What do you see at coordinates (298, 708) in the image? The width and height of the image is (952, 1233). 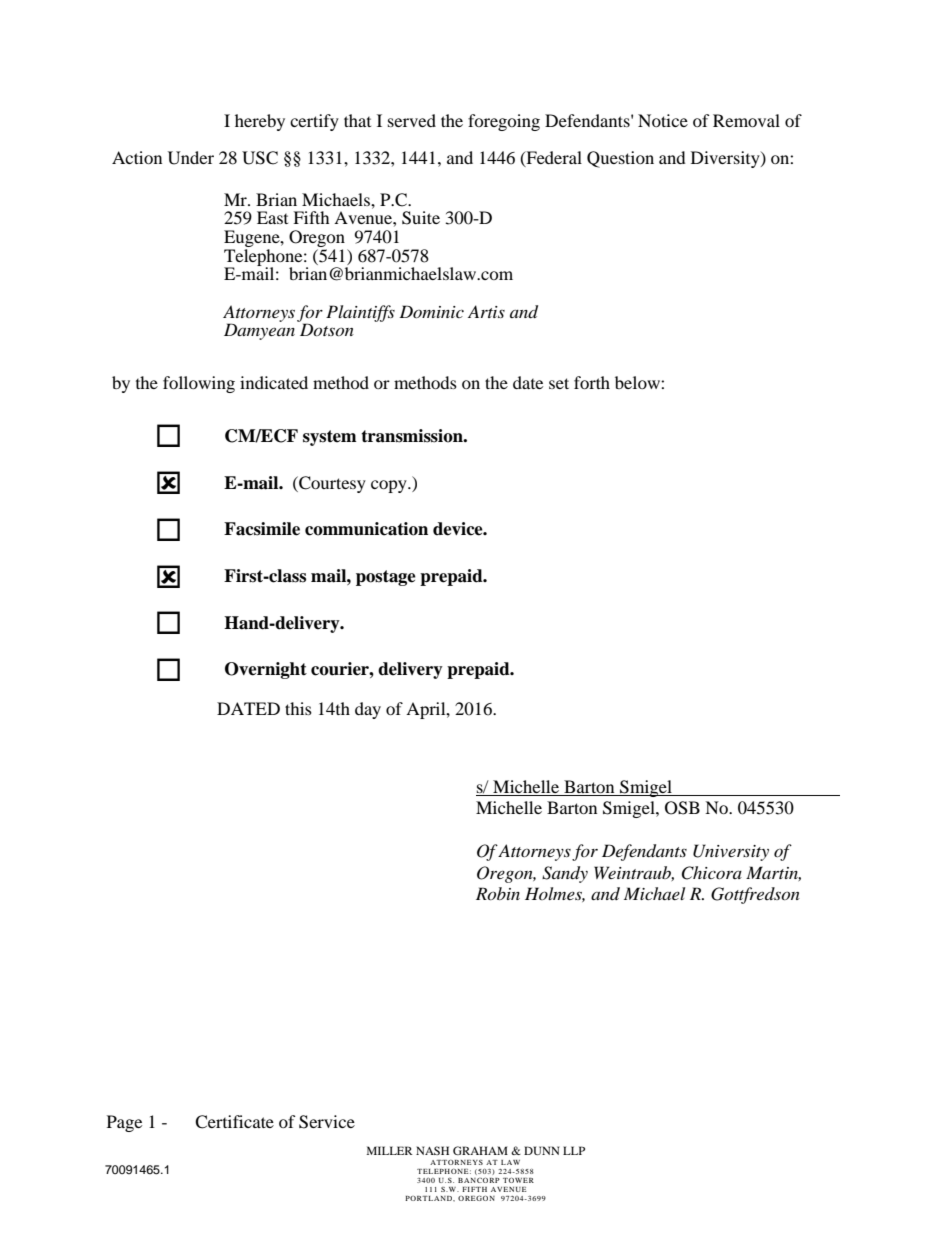 I see `this` at bounding box center [298, 708].
